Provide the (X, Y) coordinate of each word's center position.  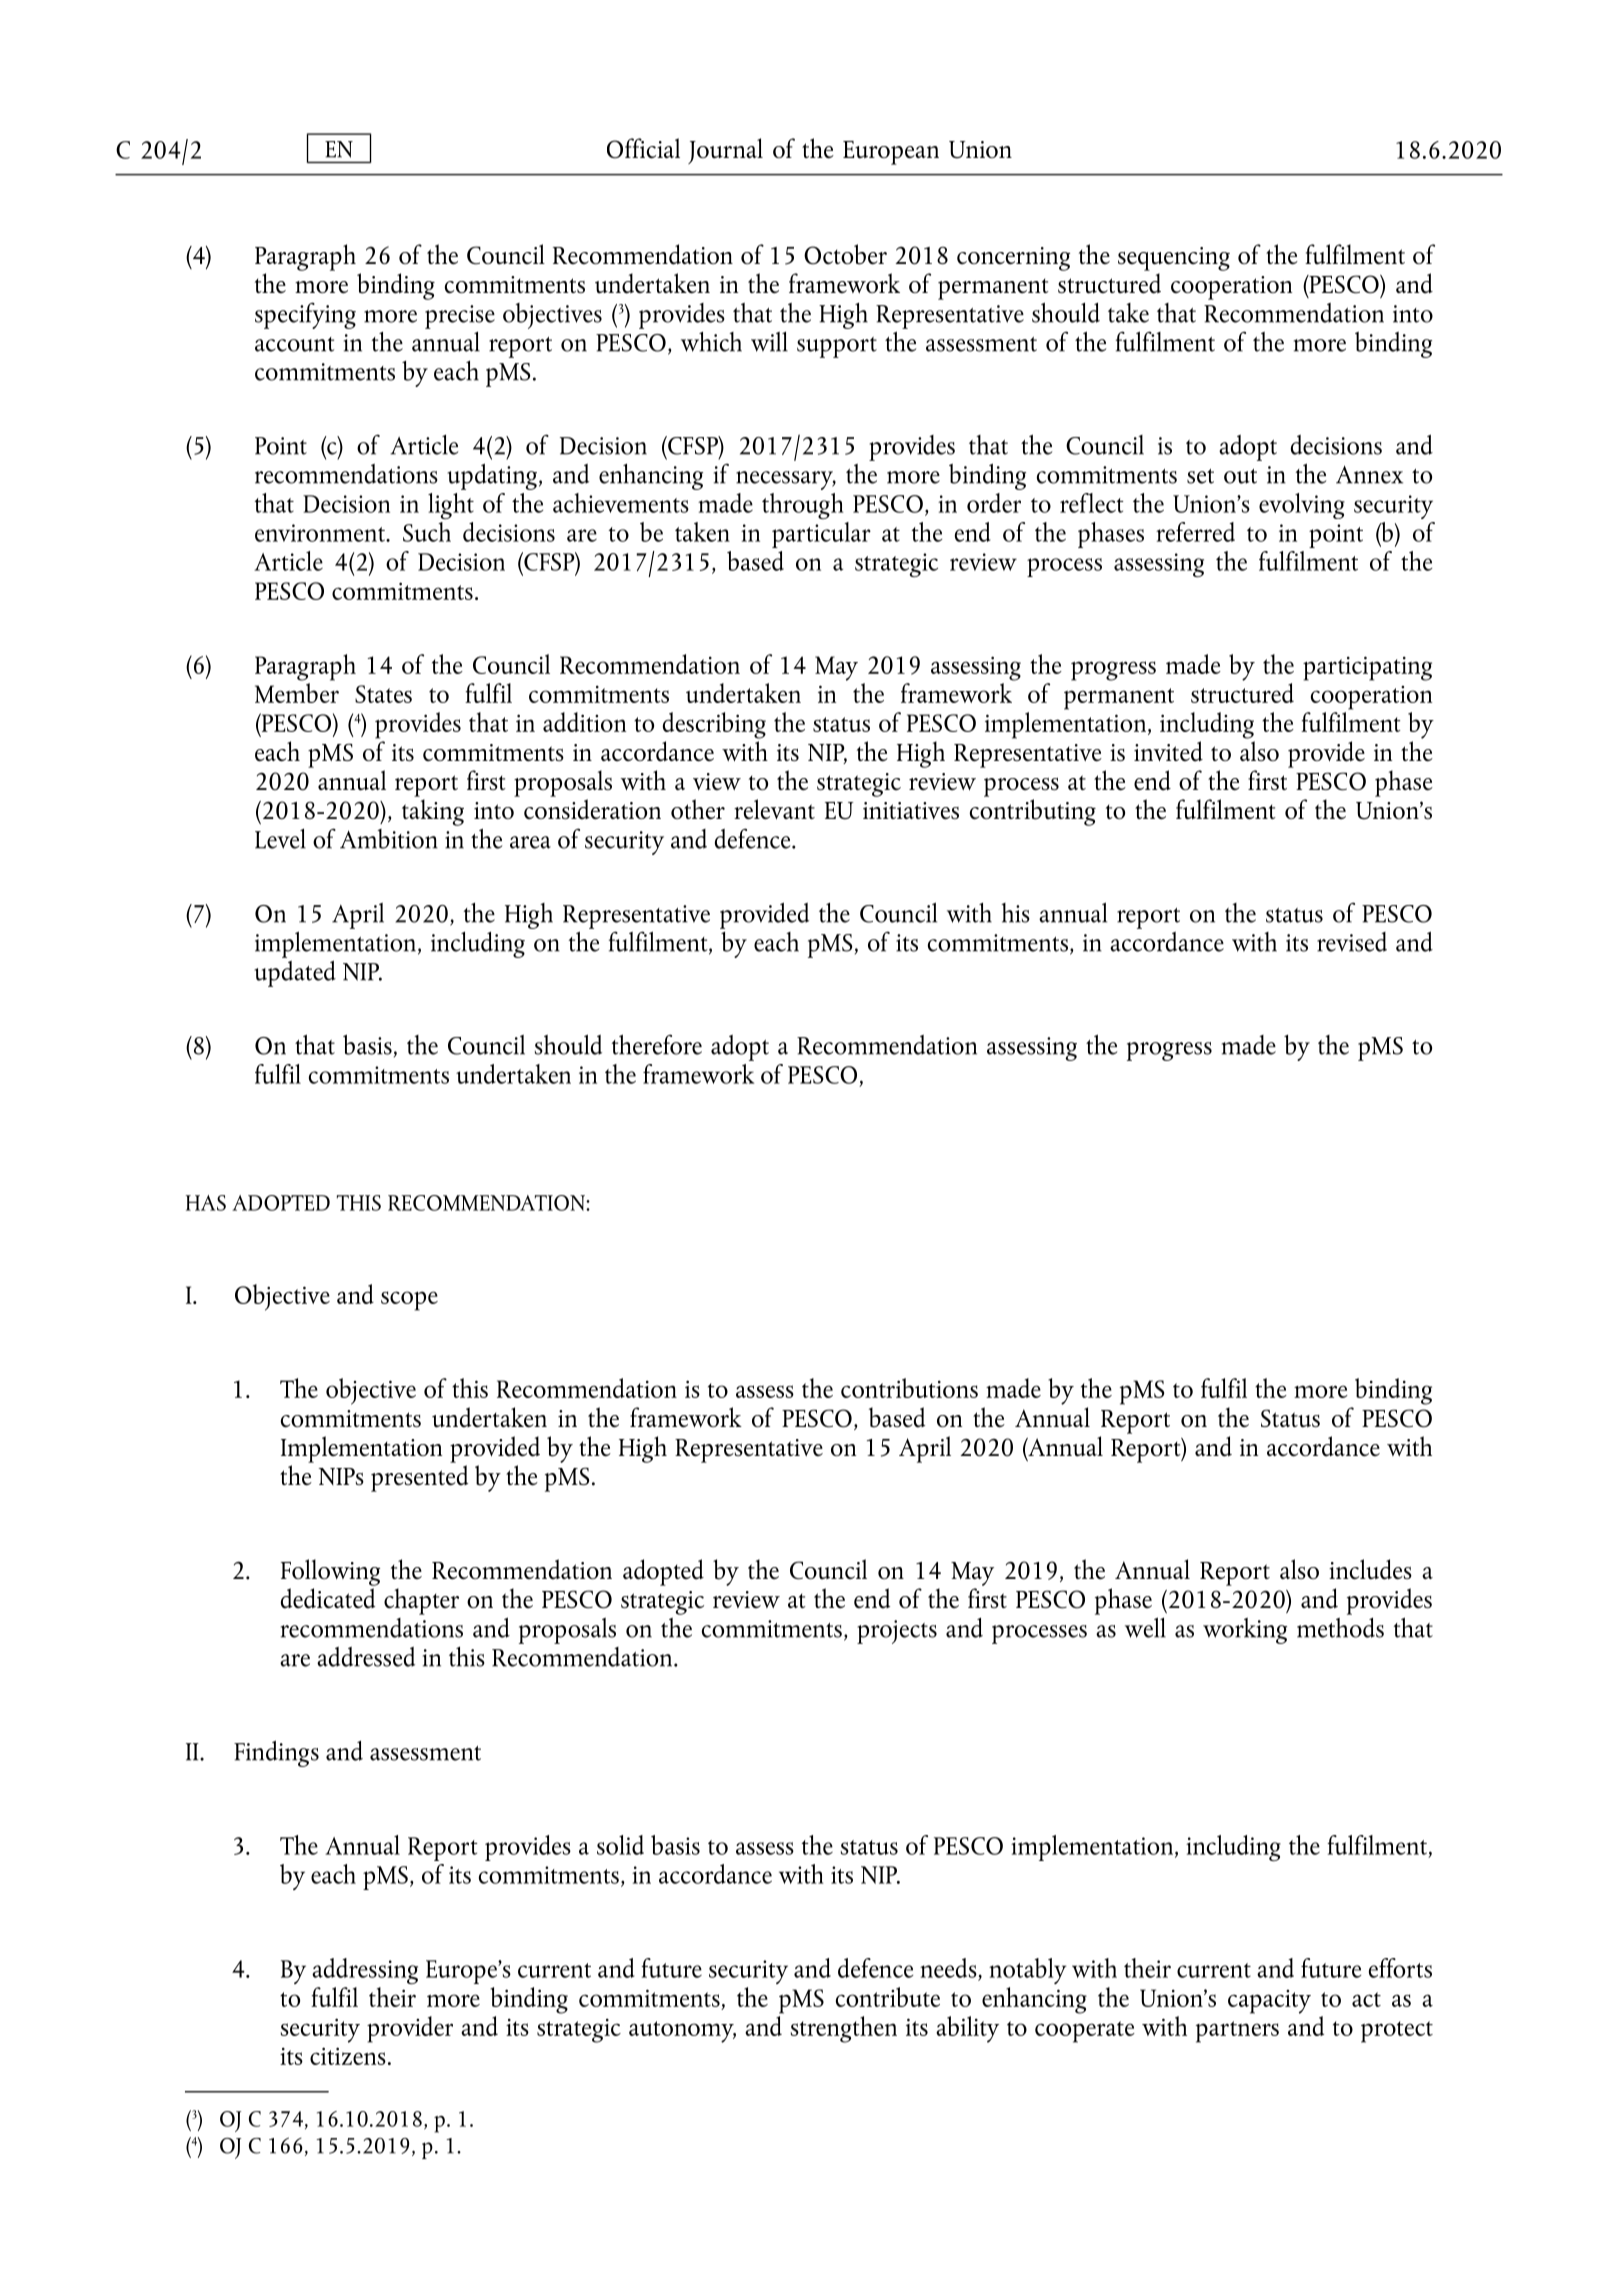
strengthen (844, 2029)
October (845, 254)
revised (1352, 942)
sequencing (1174, 259)
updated (295, 973)
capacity (1269, 2002)
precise (460, 317)
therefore (656, 1044)
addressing (365, 1971)
